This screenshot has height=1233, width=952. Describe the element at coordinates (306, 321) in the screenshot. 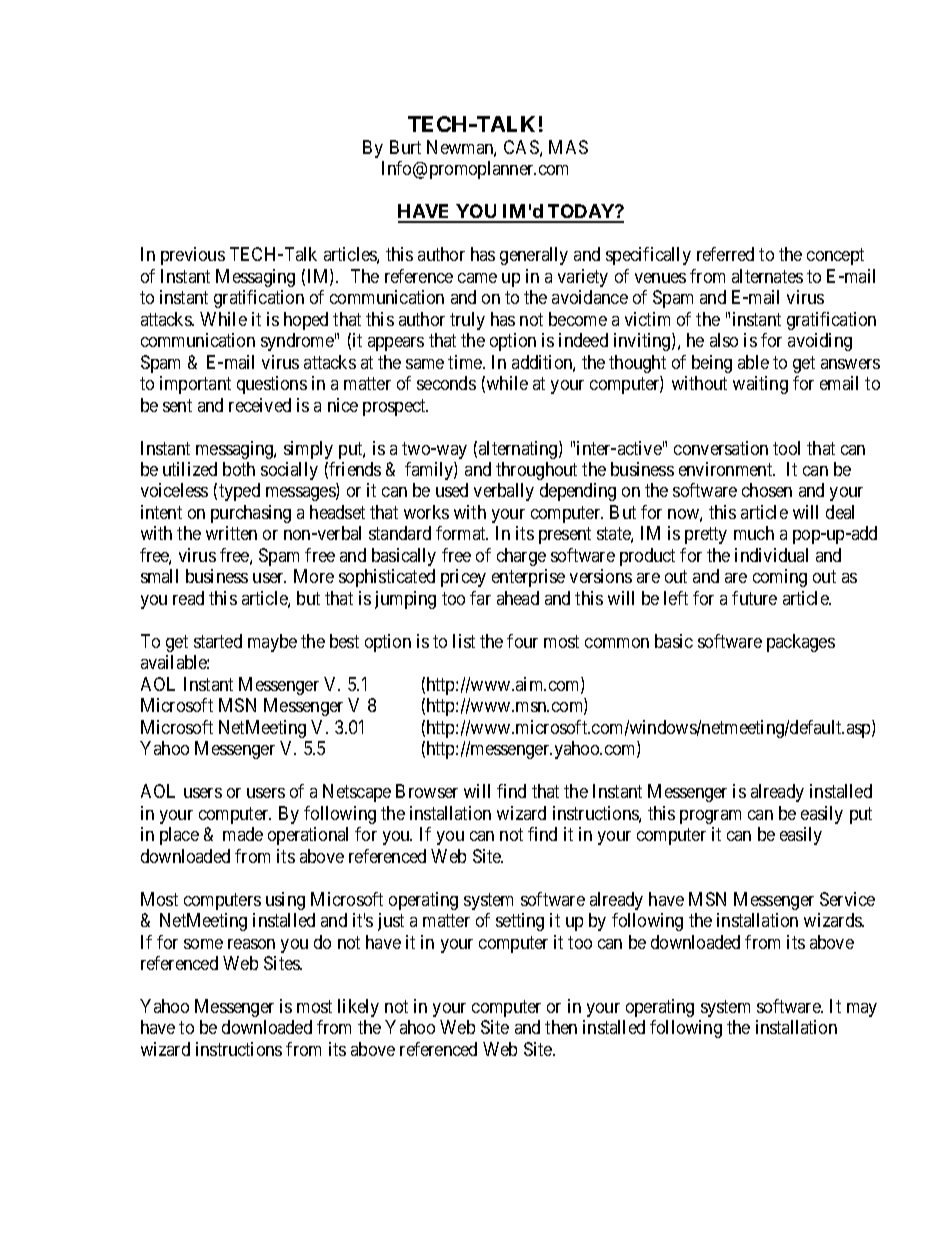

I see `hoped` at that location.
